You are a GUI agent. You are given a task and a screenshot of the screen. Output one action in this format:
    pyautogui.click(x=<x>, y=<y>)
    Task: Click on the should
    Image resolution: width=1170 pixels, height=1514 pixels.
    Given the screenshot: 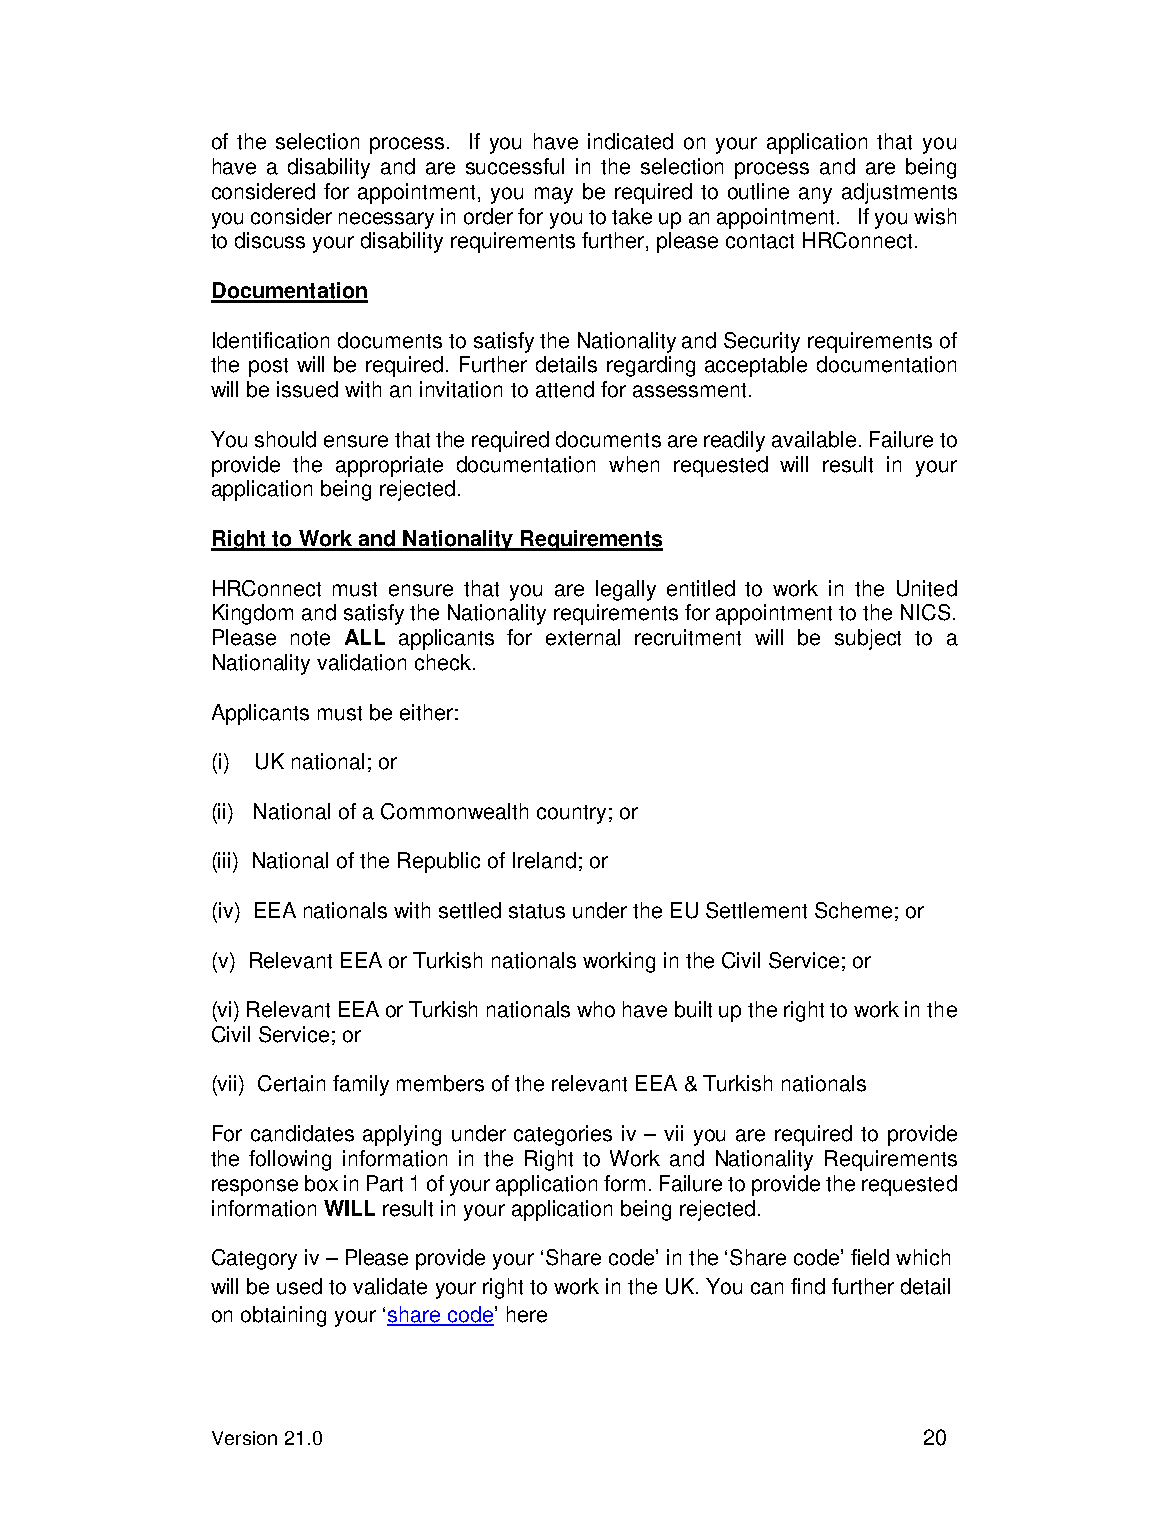 What is the action you would take?
    pyautogui.click(x=285, y=439)
